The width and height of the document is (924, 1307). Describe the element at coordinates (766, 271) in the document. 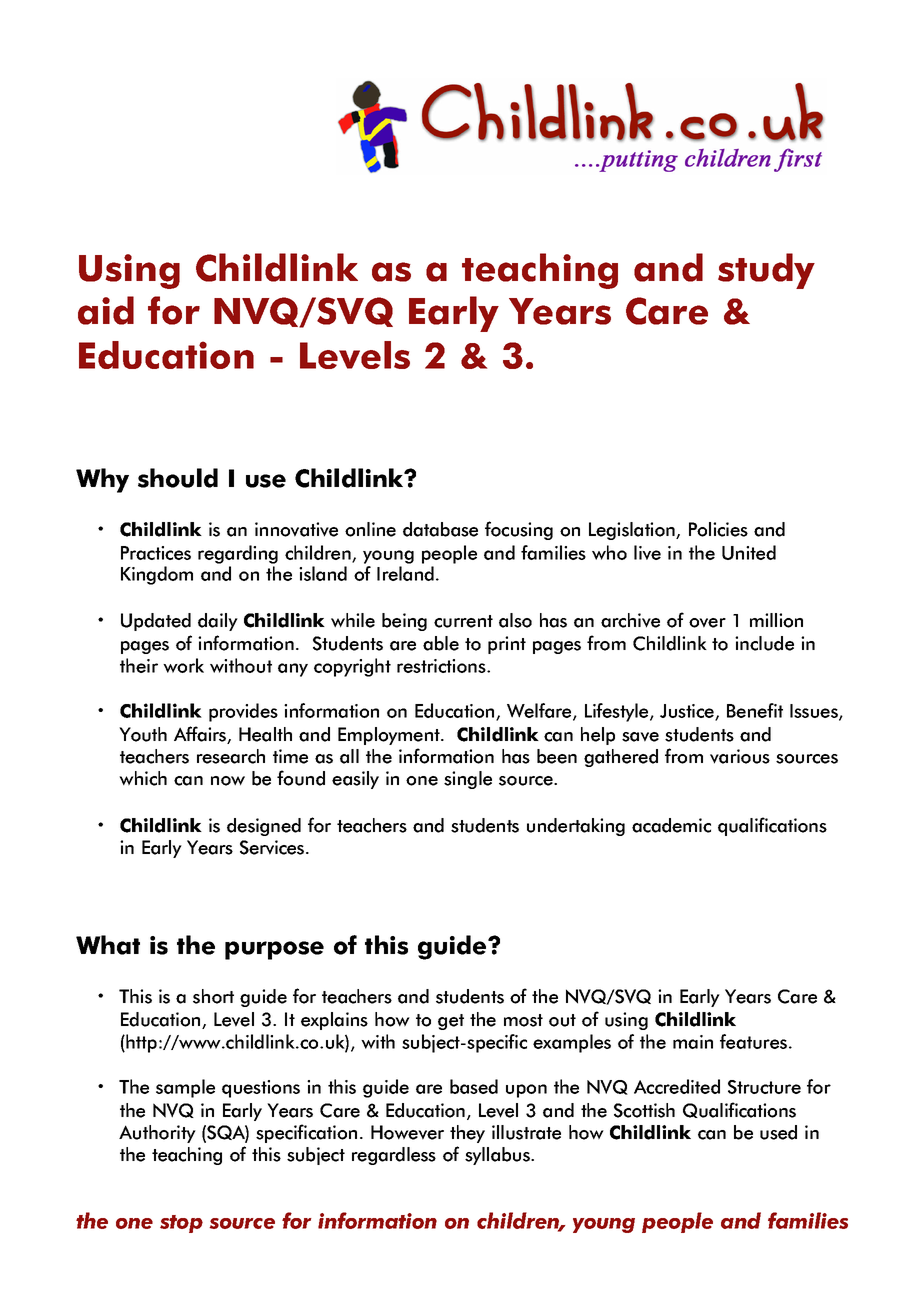

I see `study` at that location.
